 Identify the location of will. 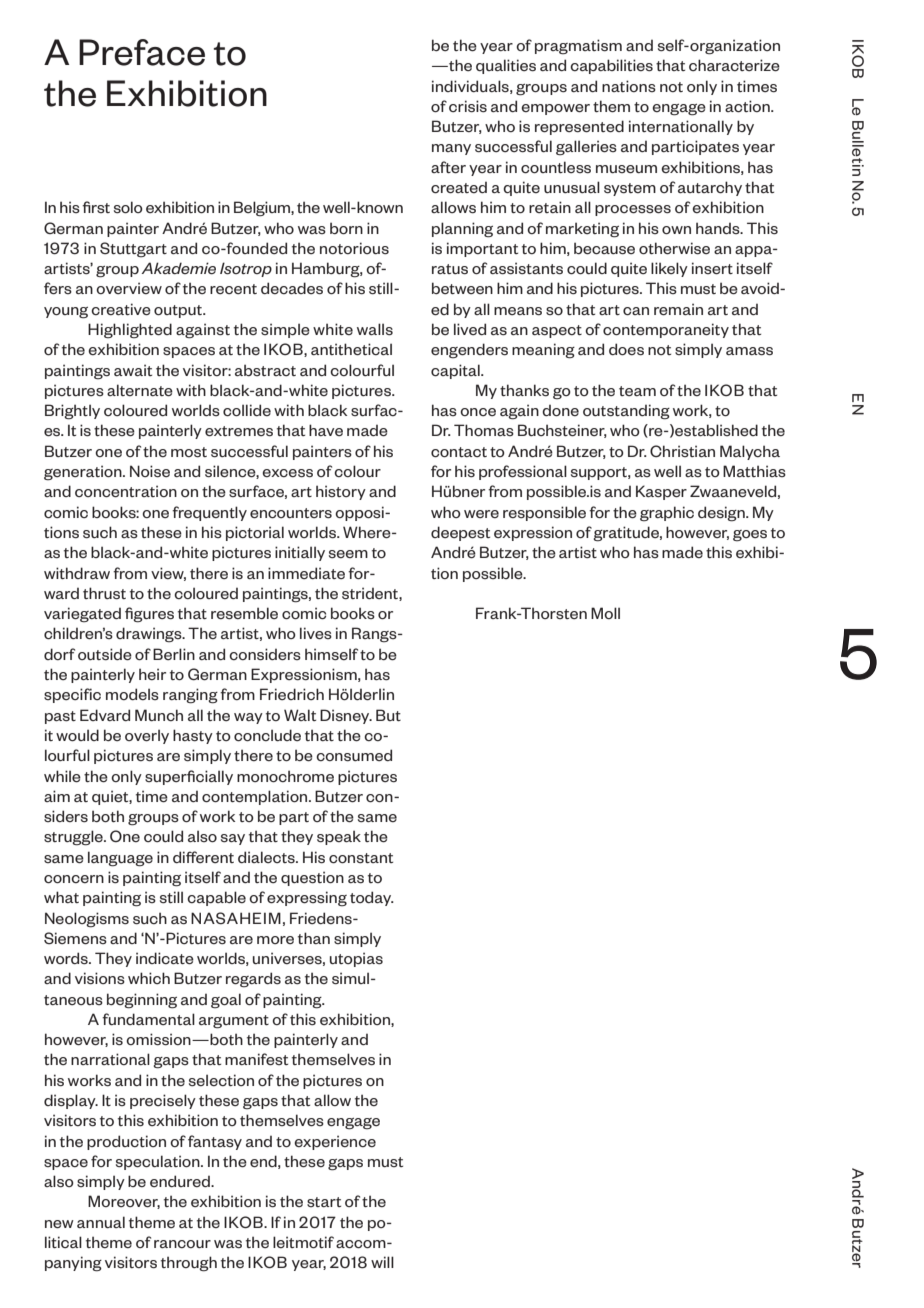
(382, 1262).
